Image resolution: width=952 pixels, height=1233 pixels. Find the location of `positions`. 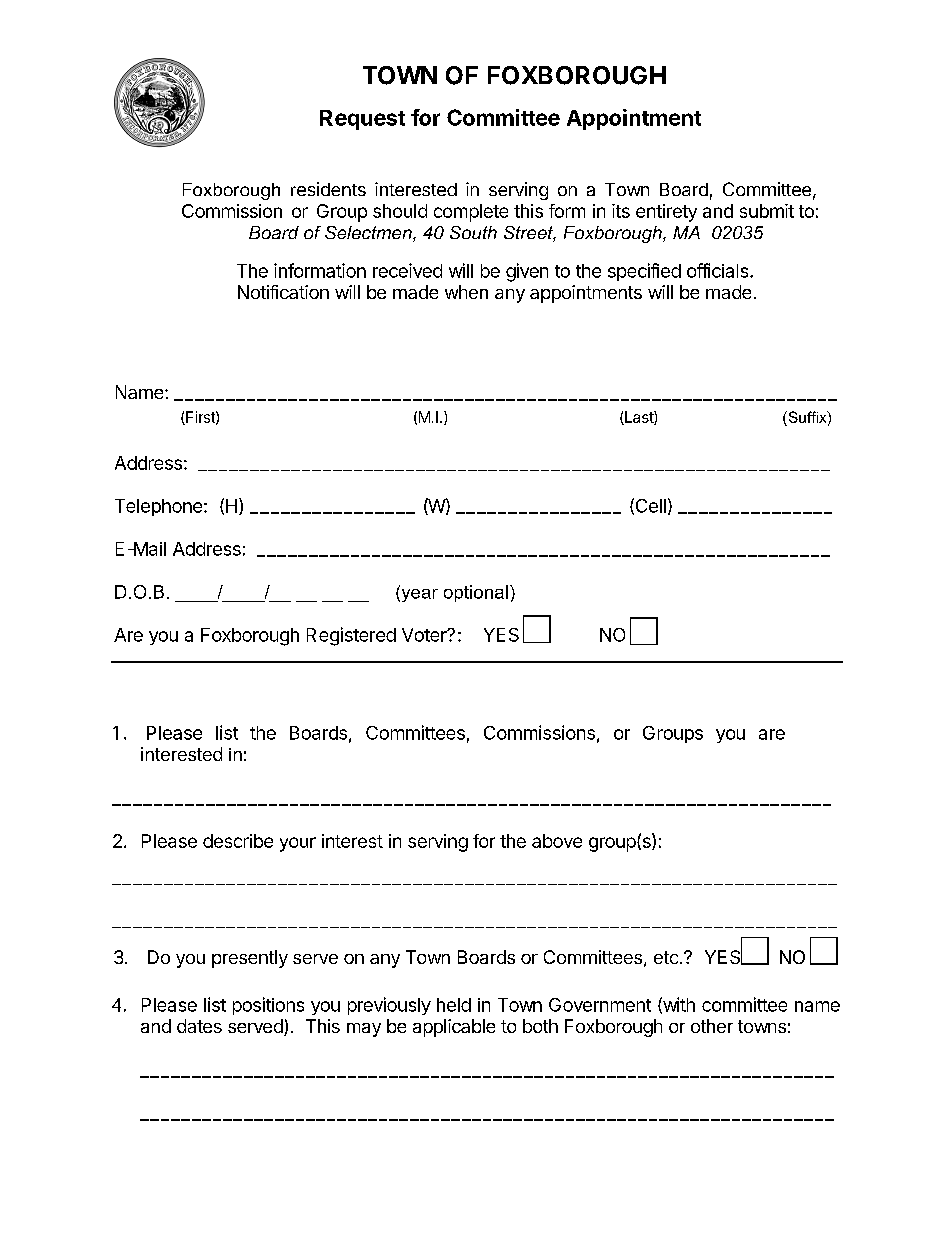

positions is located at coordinates (268, 1006).
